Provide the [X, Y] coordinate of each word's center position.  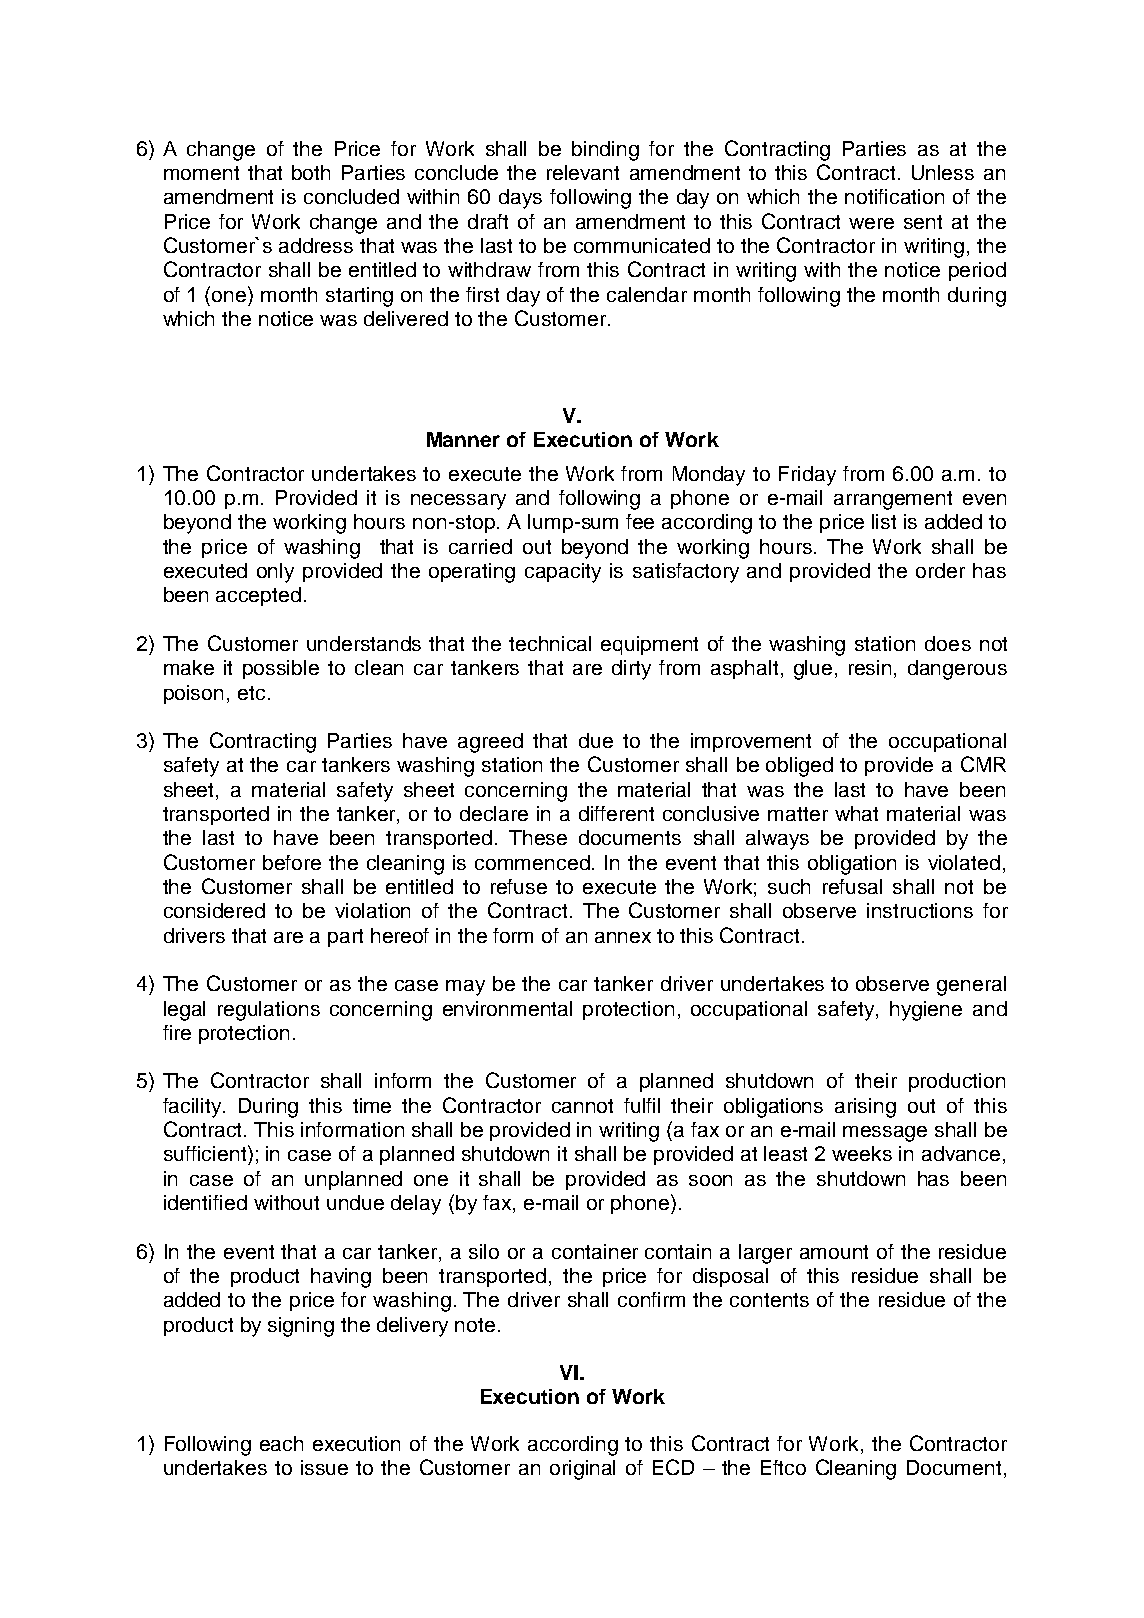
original [582, 1470]
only [275, 573]
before [292, 862]
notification [894, 196]
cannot [582, 1106]
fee [640, 521]
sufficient [206, 1153]
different [616, 813]
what [856, 813]
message [885, 1134]
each [281, 1443]
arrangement [893, 500]
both [311, 172]
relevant [583, 172]
